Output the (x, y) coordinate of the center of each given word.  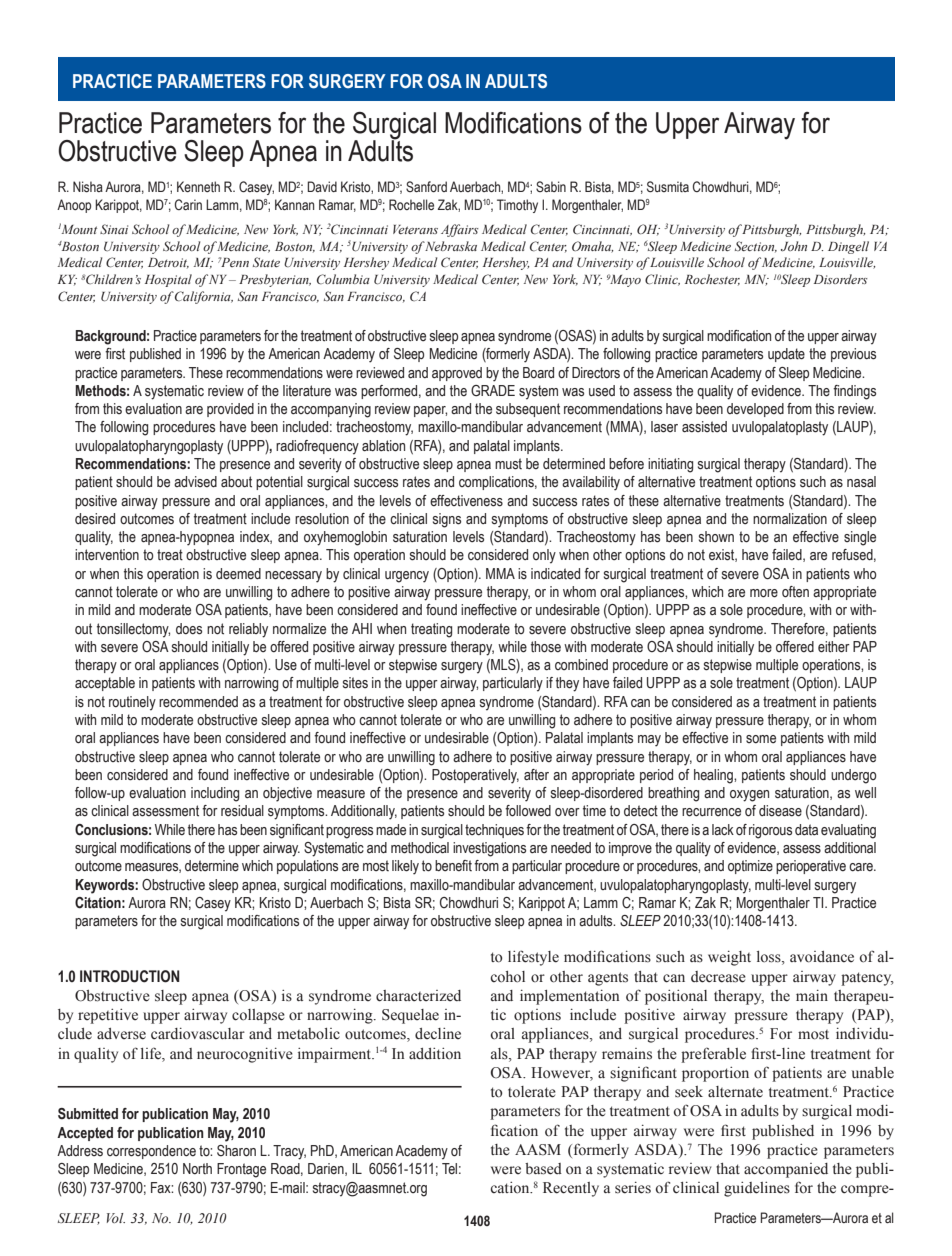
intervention (107, 555)
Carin (188, 204)
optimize (750, 867)
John (794, 246)
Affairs (460, 230)
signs (447, 520)
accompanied (786, 1170)
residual (242, 811)
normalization (790, 519)
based (543, 1169)
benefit (453, 865)
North (197, 1168)
